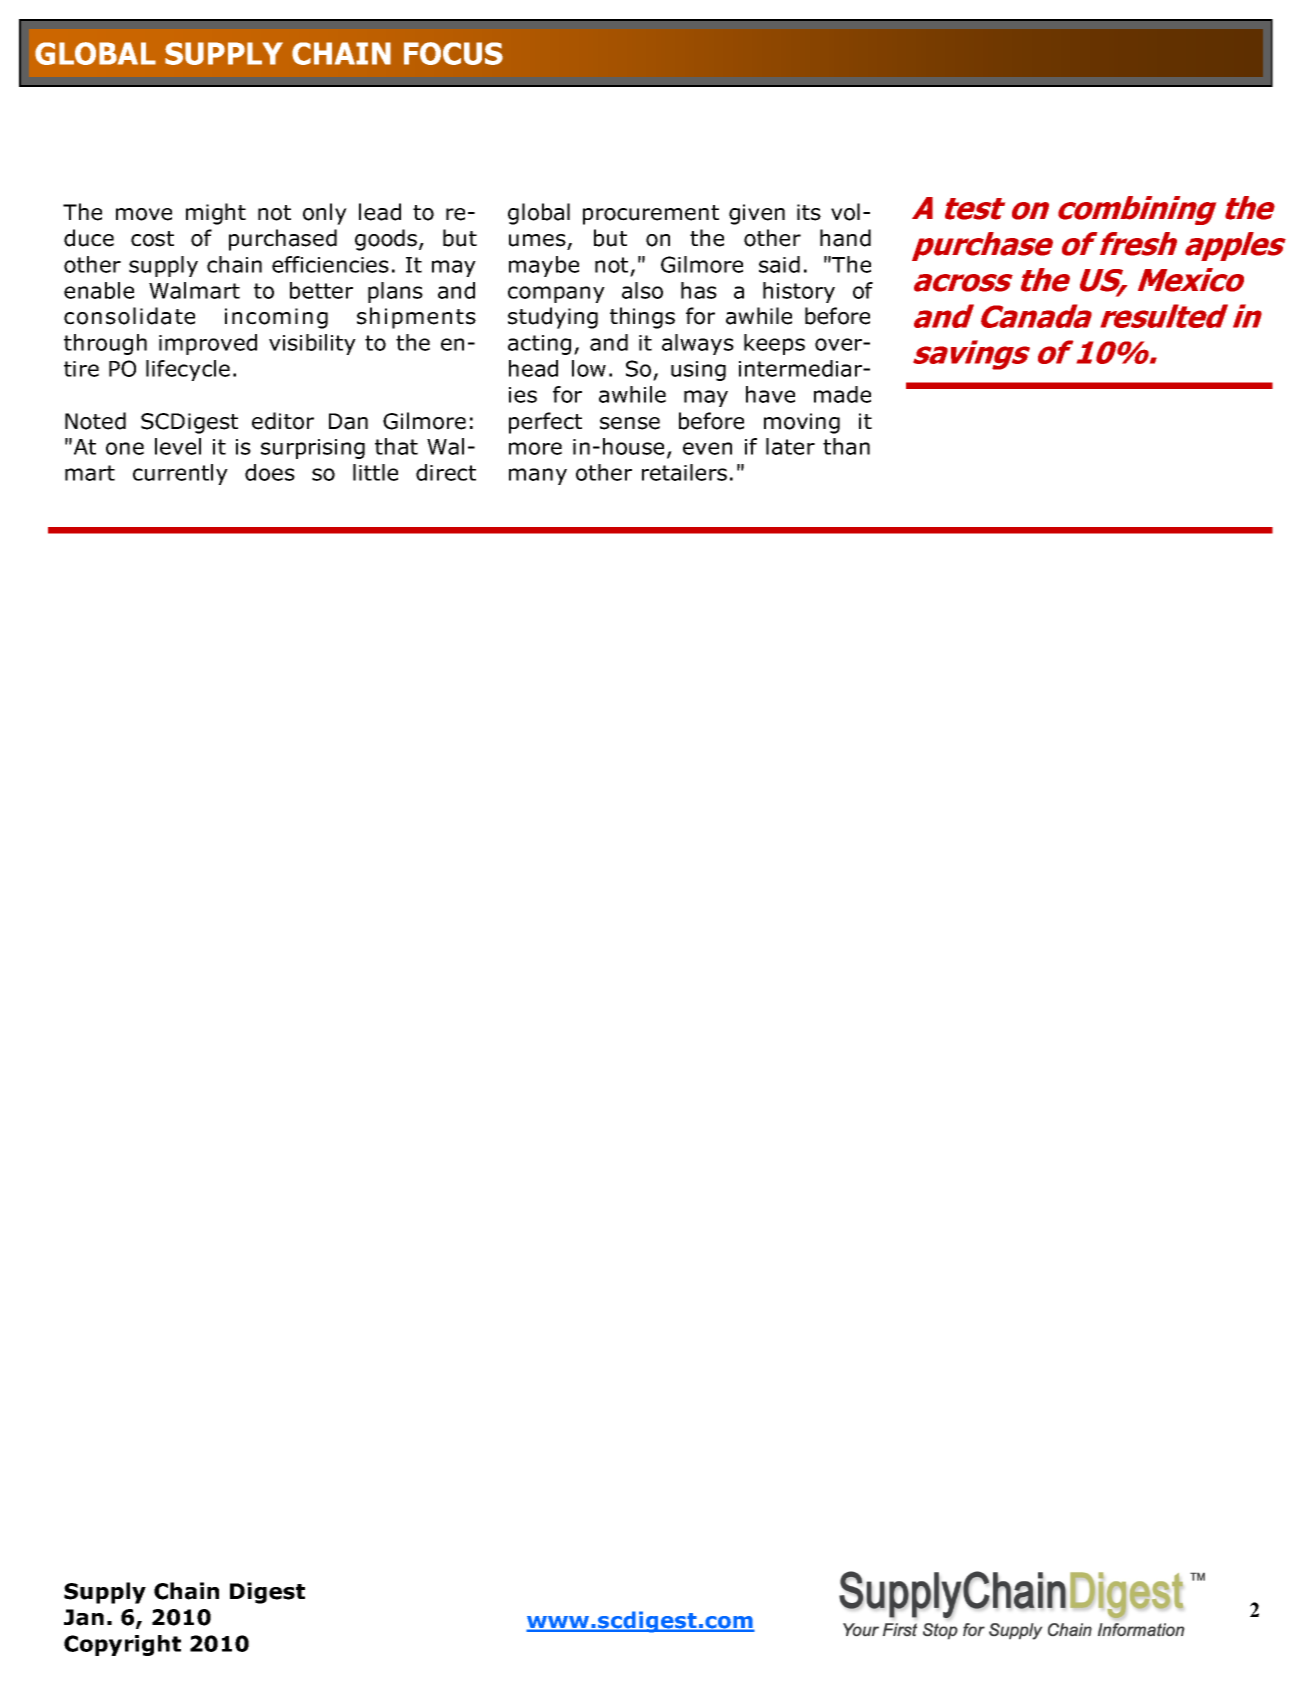 The width and height of the image is (1311, 1697). What do you see at coordinates (84, 1617) in the image?
I see `Jan` at bounding box center [84, 1617].
